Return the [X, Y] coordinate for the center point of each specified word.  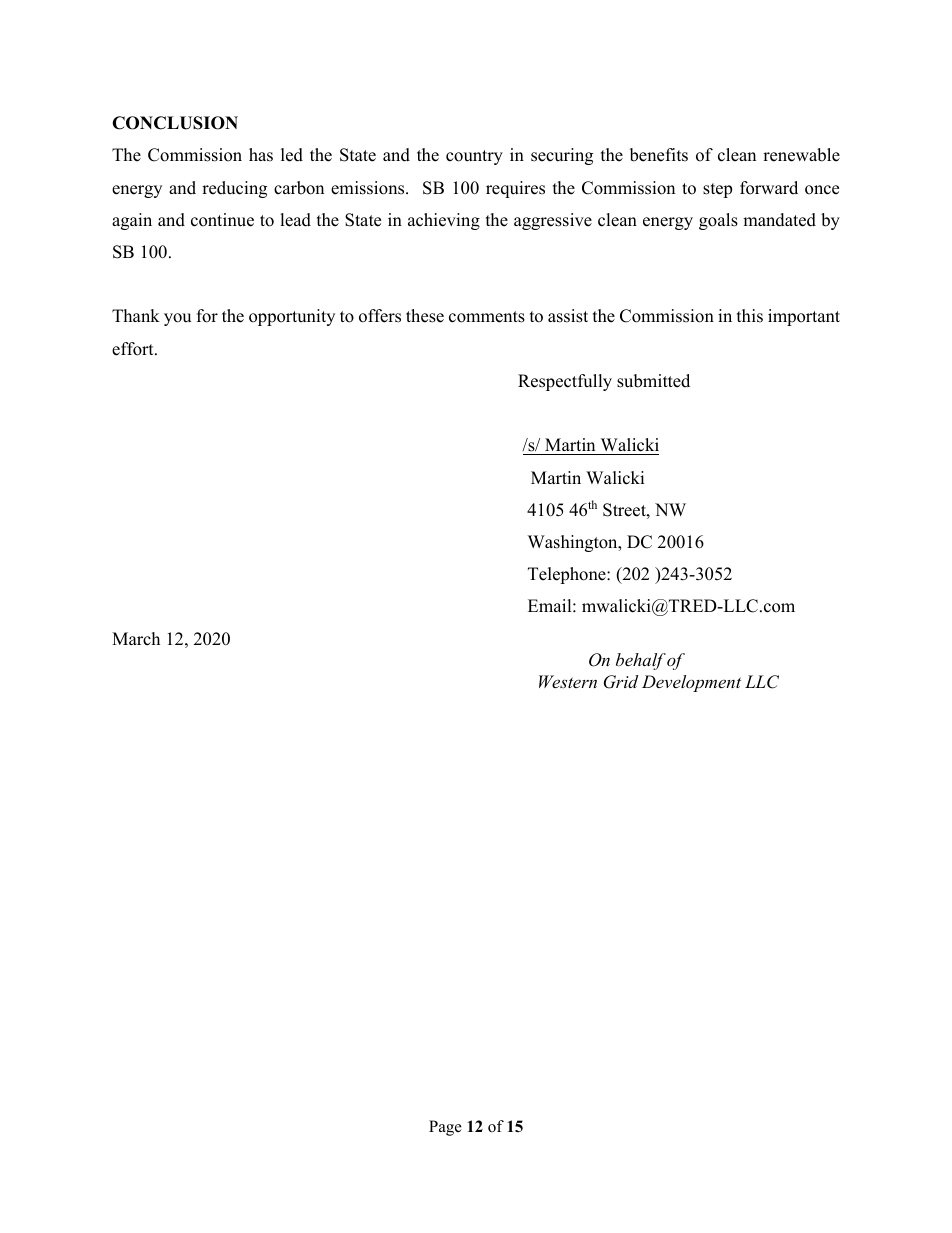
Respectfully [565, 382]
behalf [641, 661]
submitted [653, 381]
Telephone [568, 575]
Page [445, 1128]
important [804, 317]
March [136, 639]
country [474, 157]
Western [568, 681]
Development [691, 683]
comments [487, 317]
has [261, 155]
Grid [621, 682]
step [717, 190]
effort [134, 349]
